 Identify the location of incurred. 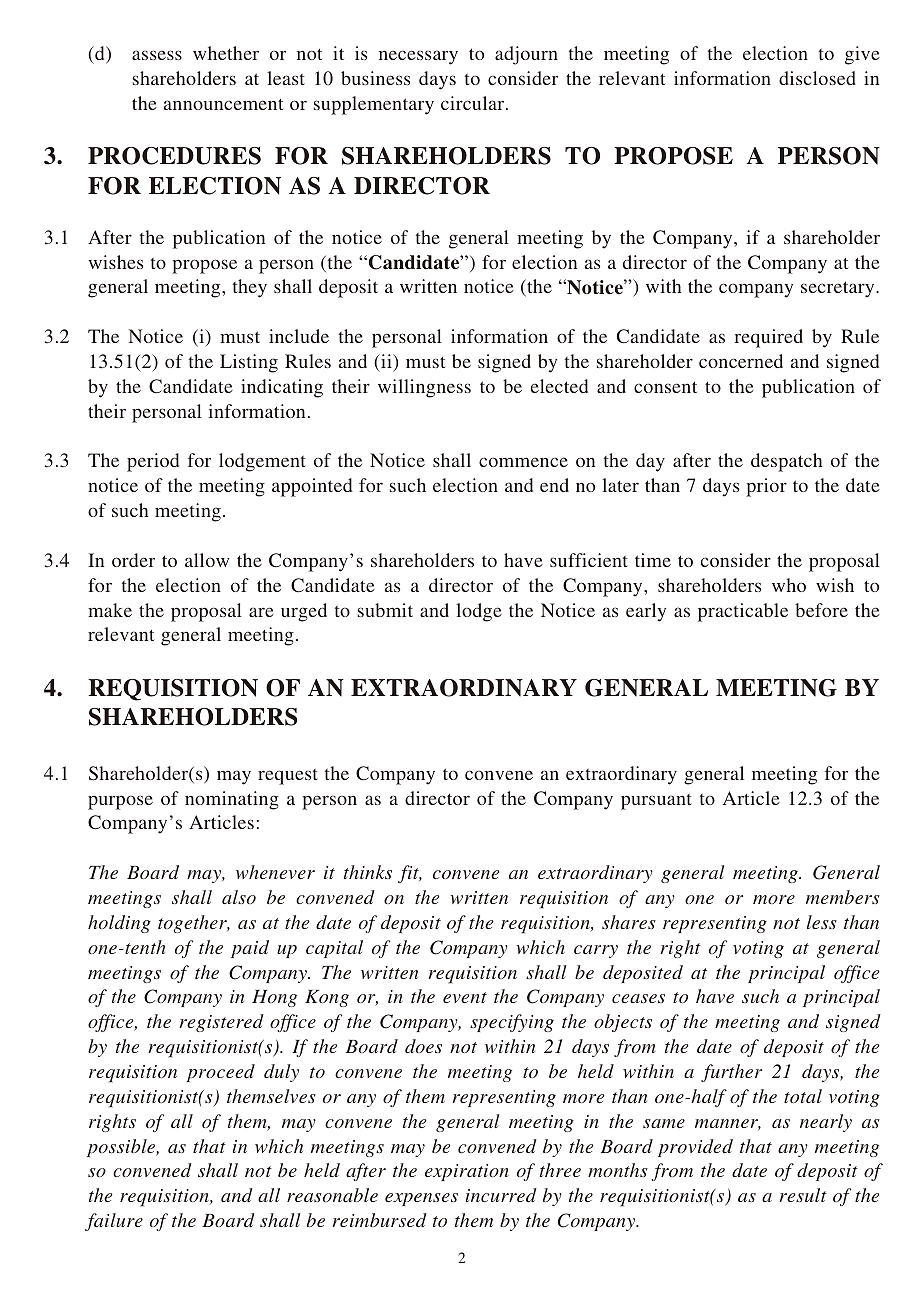
(501, 1195).
